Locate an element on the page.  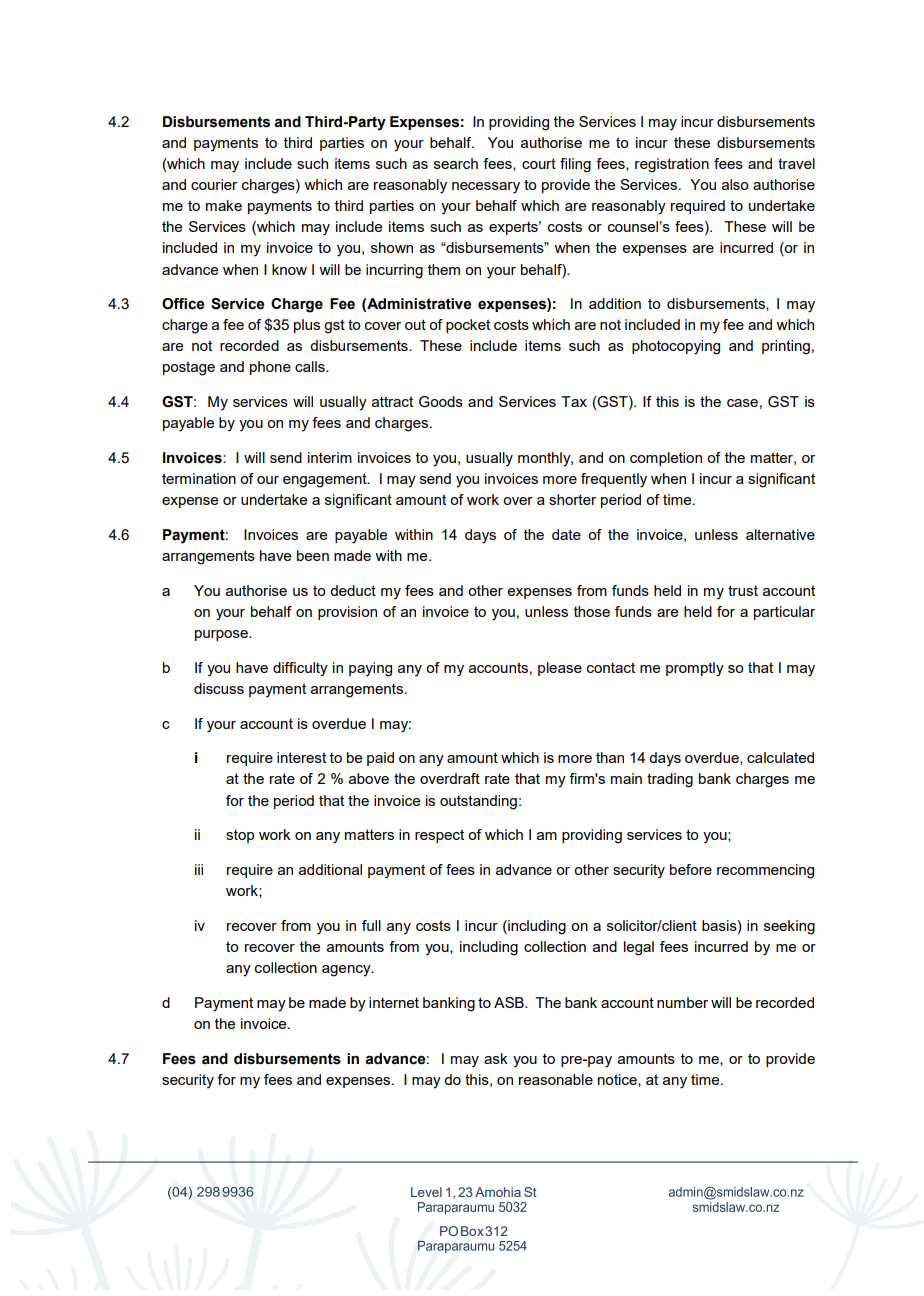
necessary is located at coordinates (486, 188).
